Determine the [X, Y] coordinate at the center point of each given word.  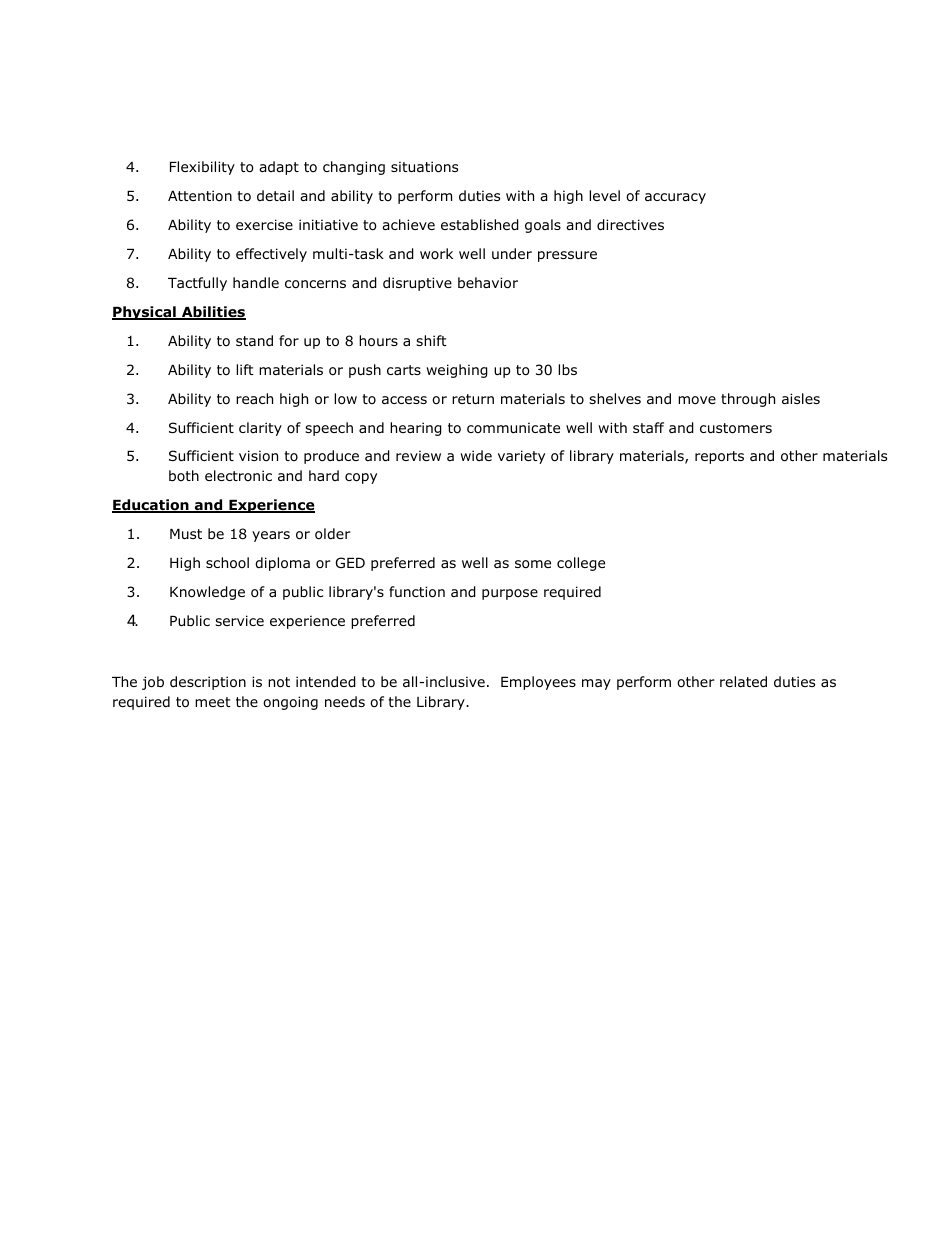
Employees [538, 683]
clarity [260, 429]
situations [424, 167]
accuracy [675, 198]
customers [736, 428]
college [581, 564]
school [227, 563]
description [208, 683]
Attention [200, 196]
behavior [488, 283]
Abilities [213, 313]
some [533, 564]
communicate [513, 427]
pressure [567, 256]
